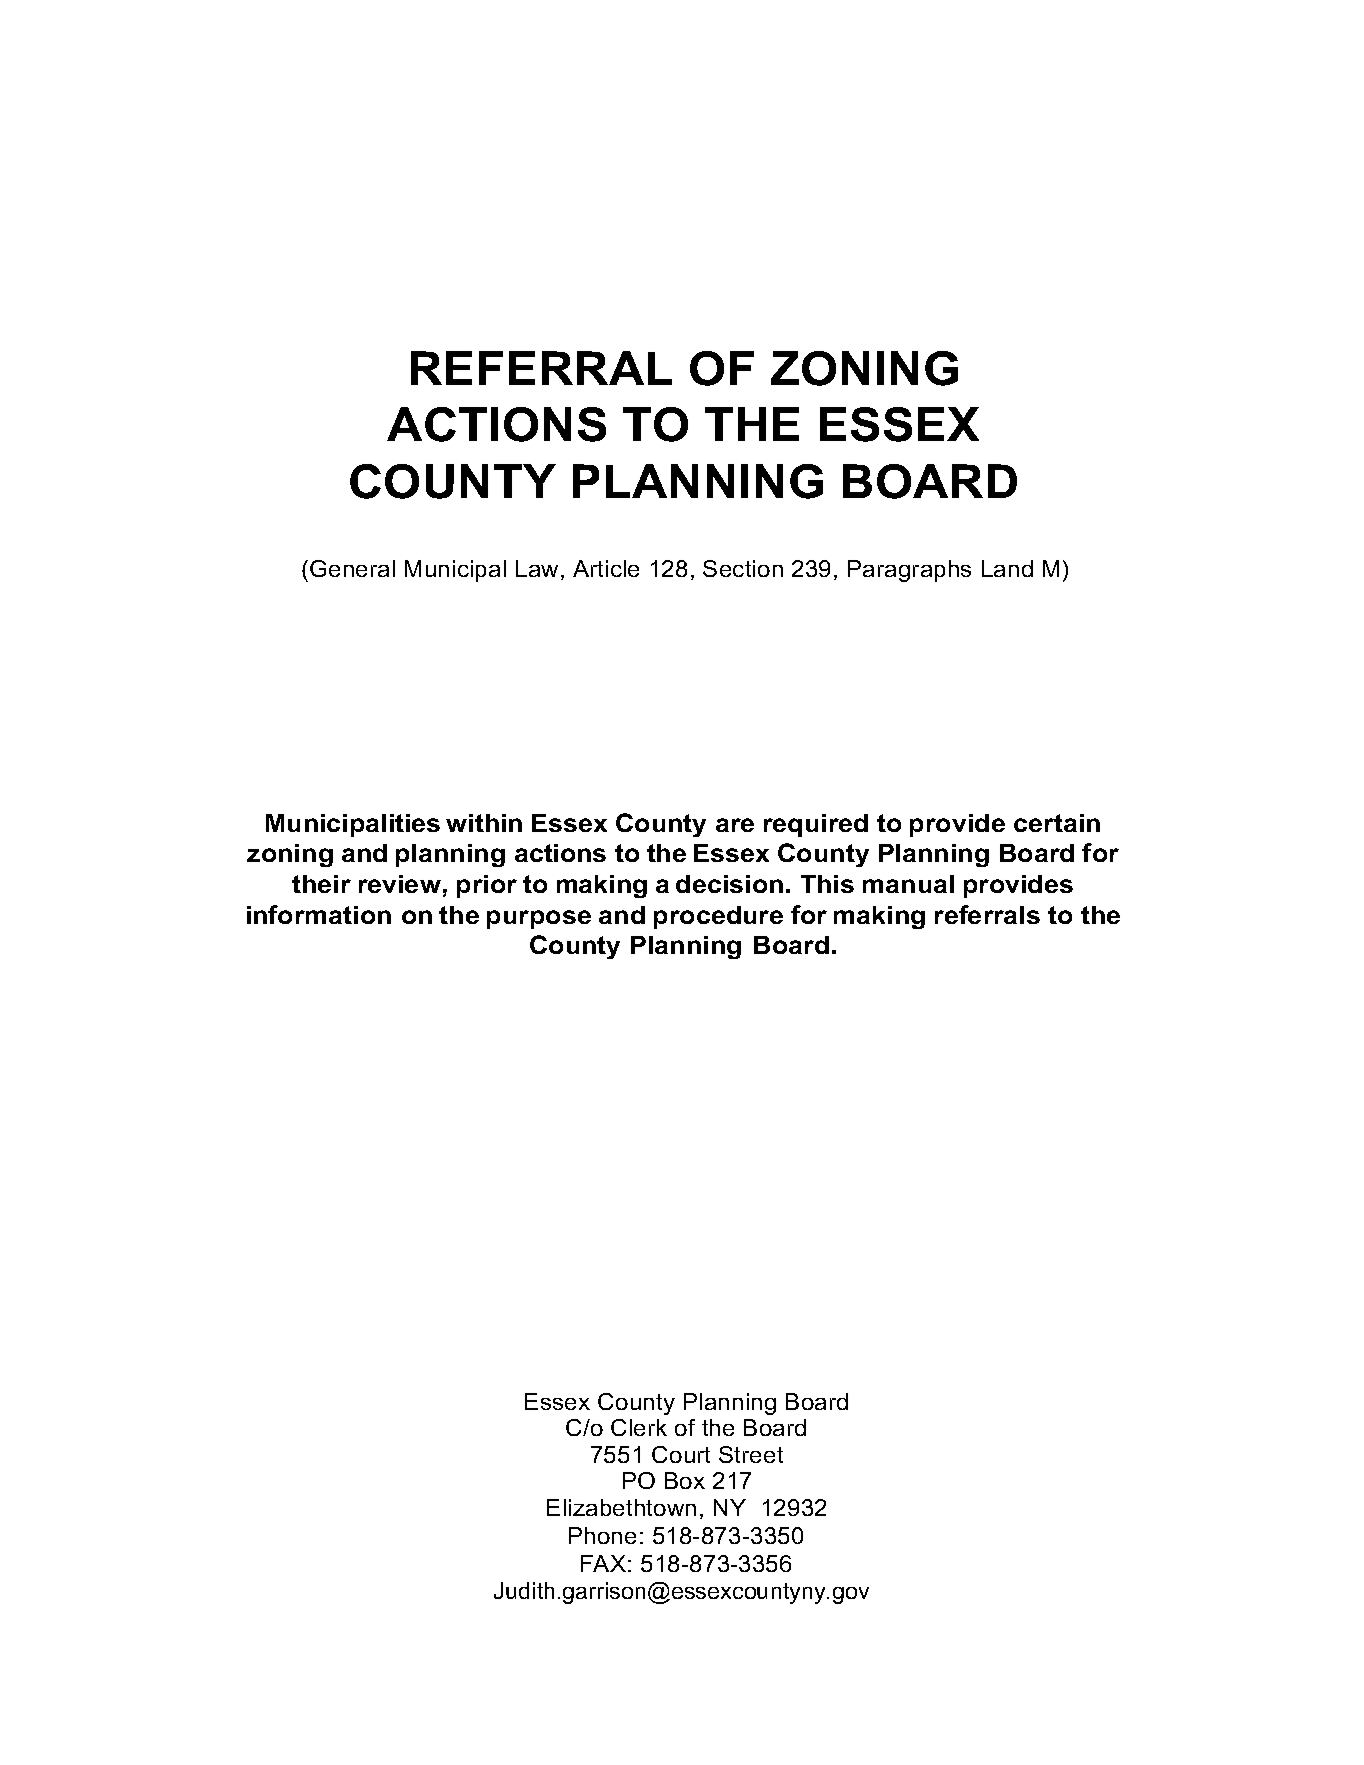 The image size is (1364, 1765). Describe the element at coordinates (908, 884) in the screenshot. I see `manual` at that location.
